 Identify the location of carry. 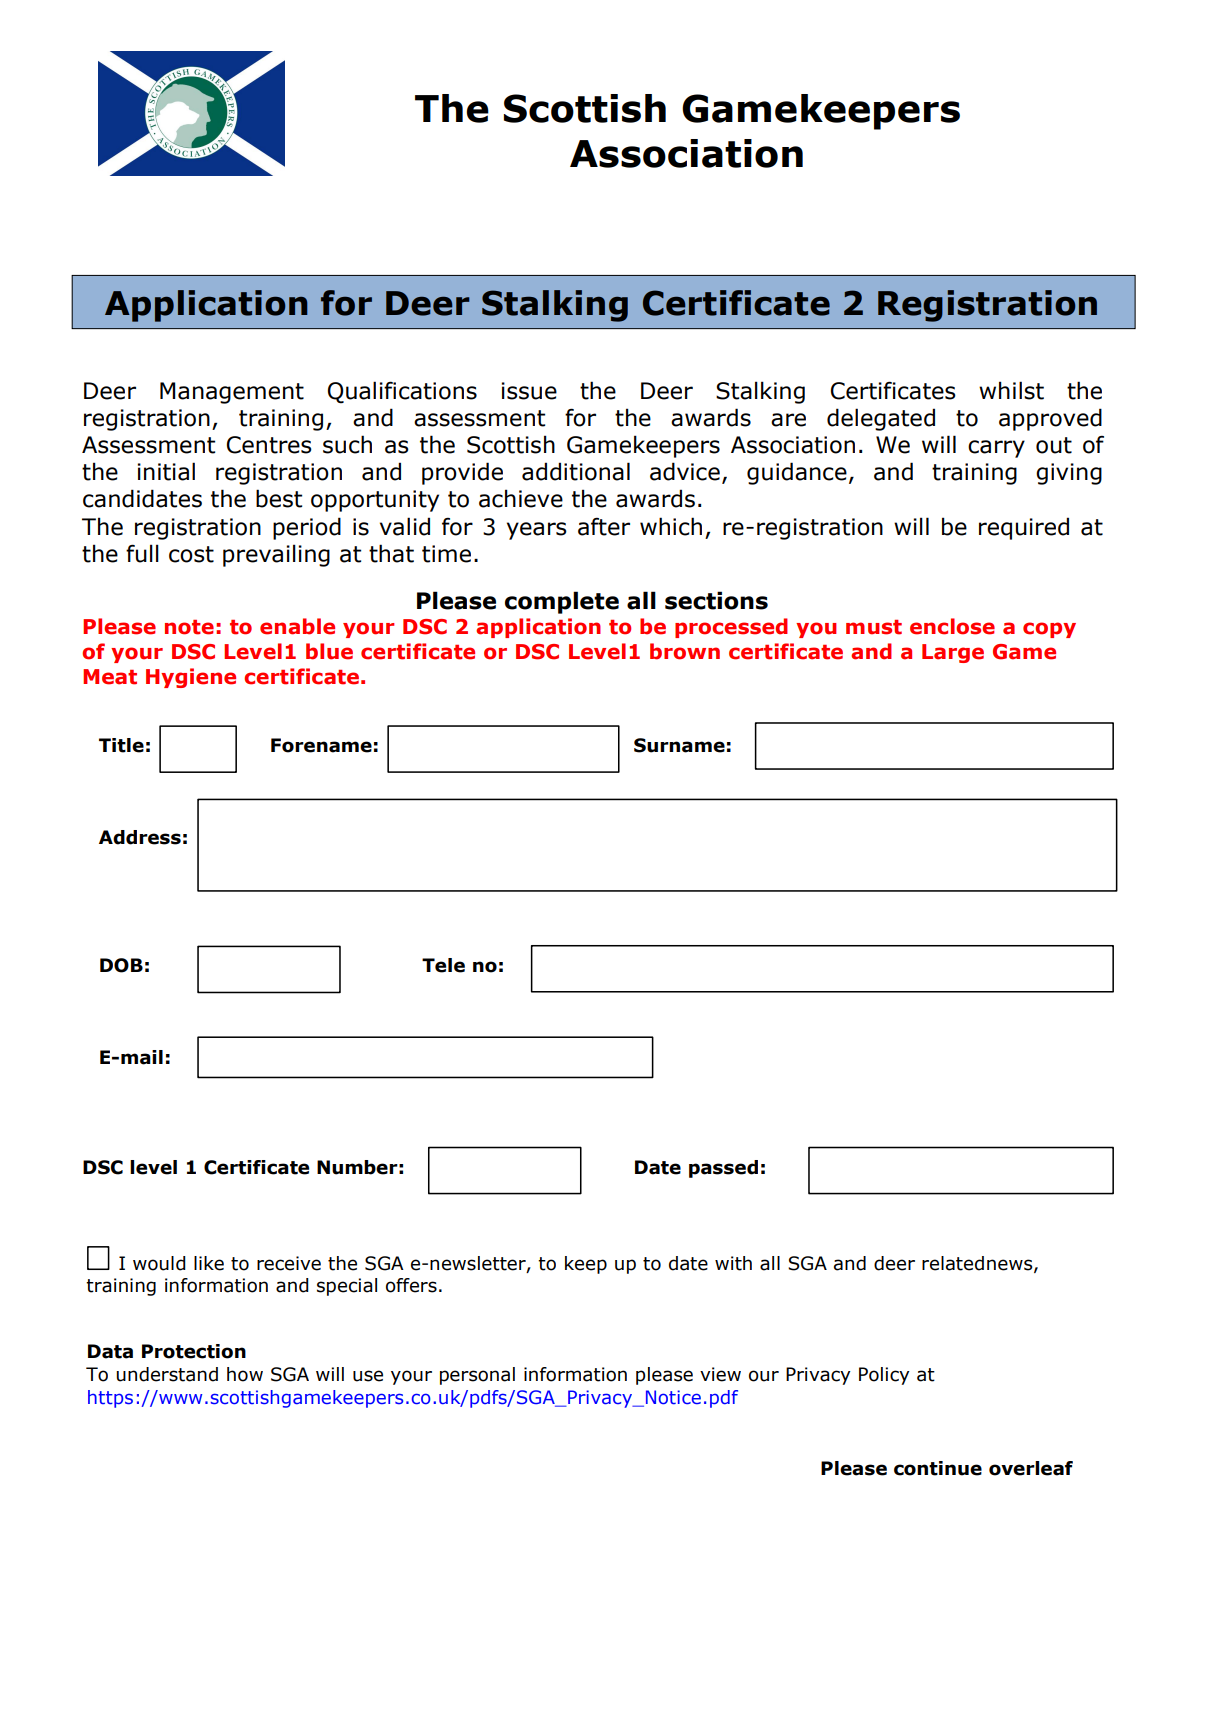
(996, 449).
